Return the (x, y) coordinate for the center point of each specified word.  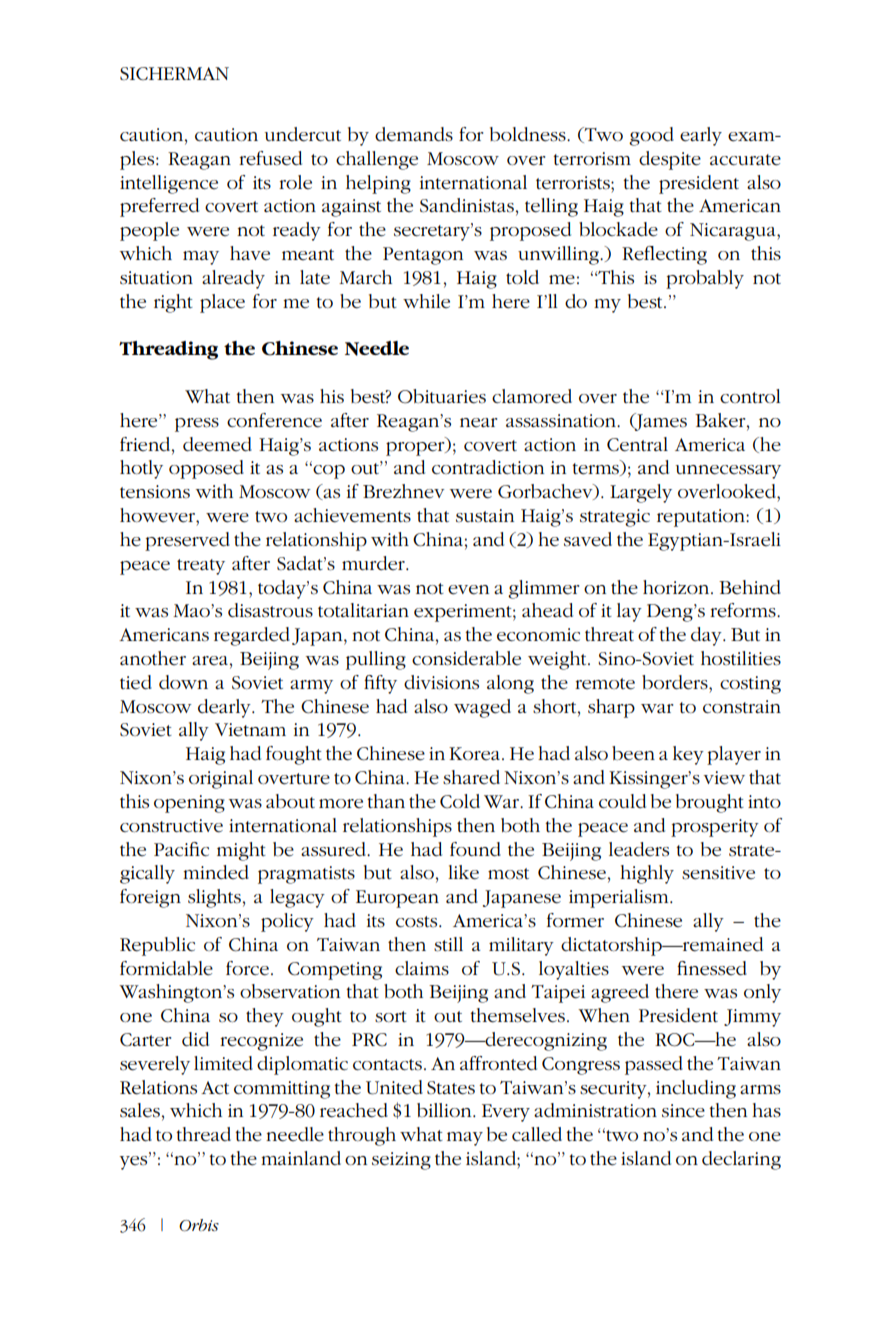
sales (140, 1110)
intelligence (169, 184)
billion (445, 1110)
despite (670, 160)
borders (676, 682)
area (210, 661)
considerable (466, 658)
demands (414, 134)
